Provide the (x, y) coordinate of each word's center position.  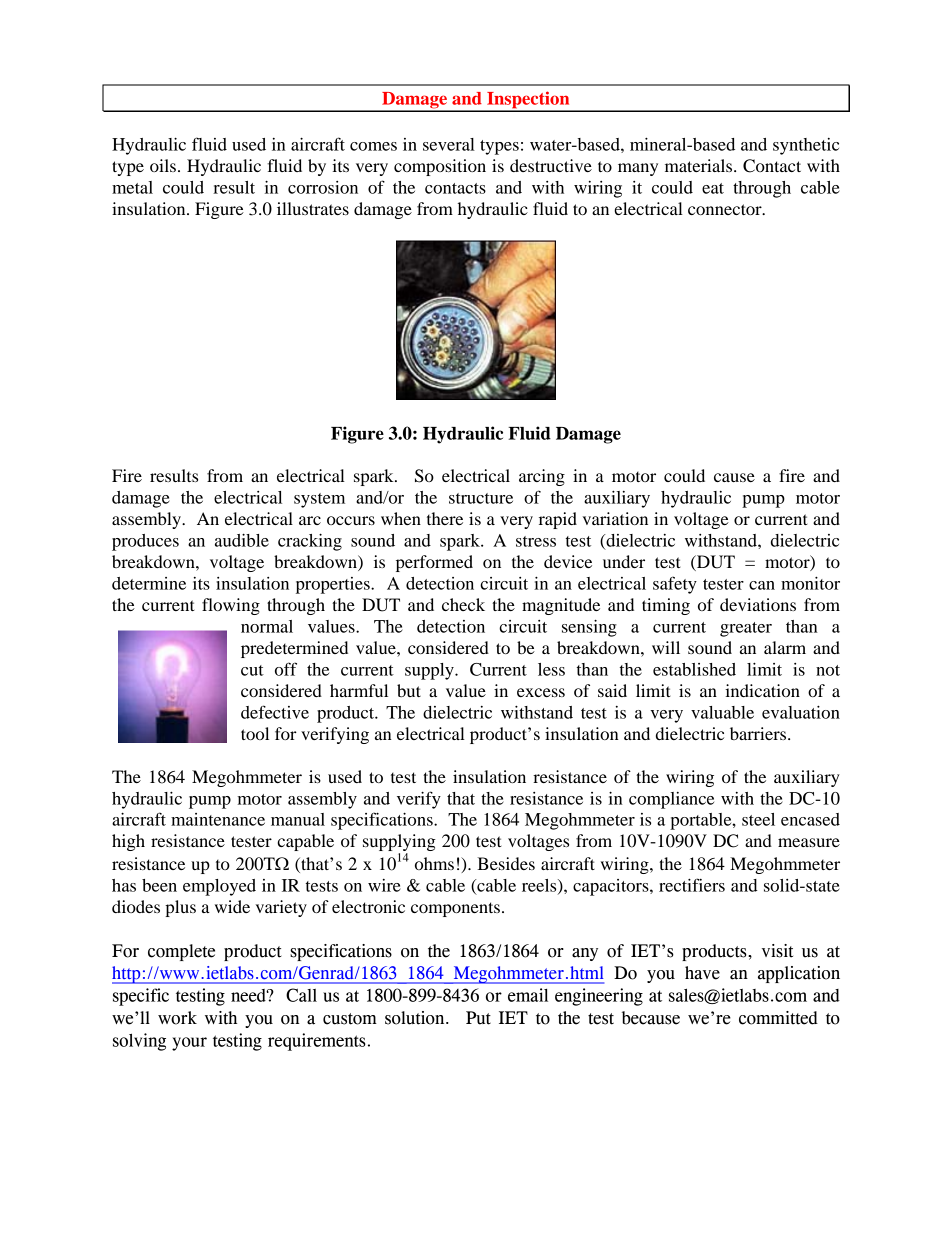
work (177, 1018)
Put (478, 1018)
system (319, 500)
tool (255, 733)
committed (778, 1018)
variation (615, 518)
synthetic (806, 146)
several (449, 144)
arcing (542, 477)
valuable (722, 712)
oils (163, 165)
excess (541, 692)
